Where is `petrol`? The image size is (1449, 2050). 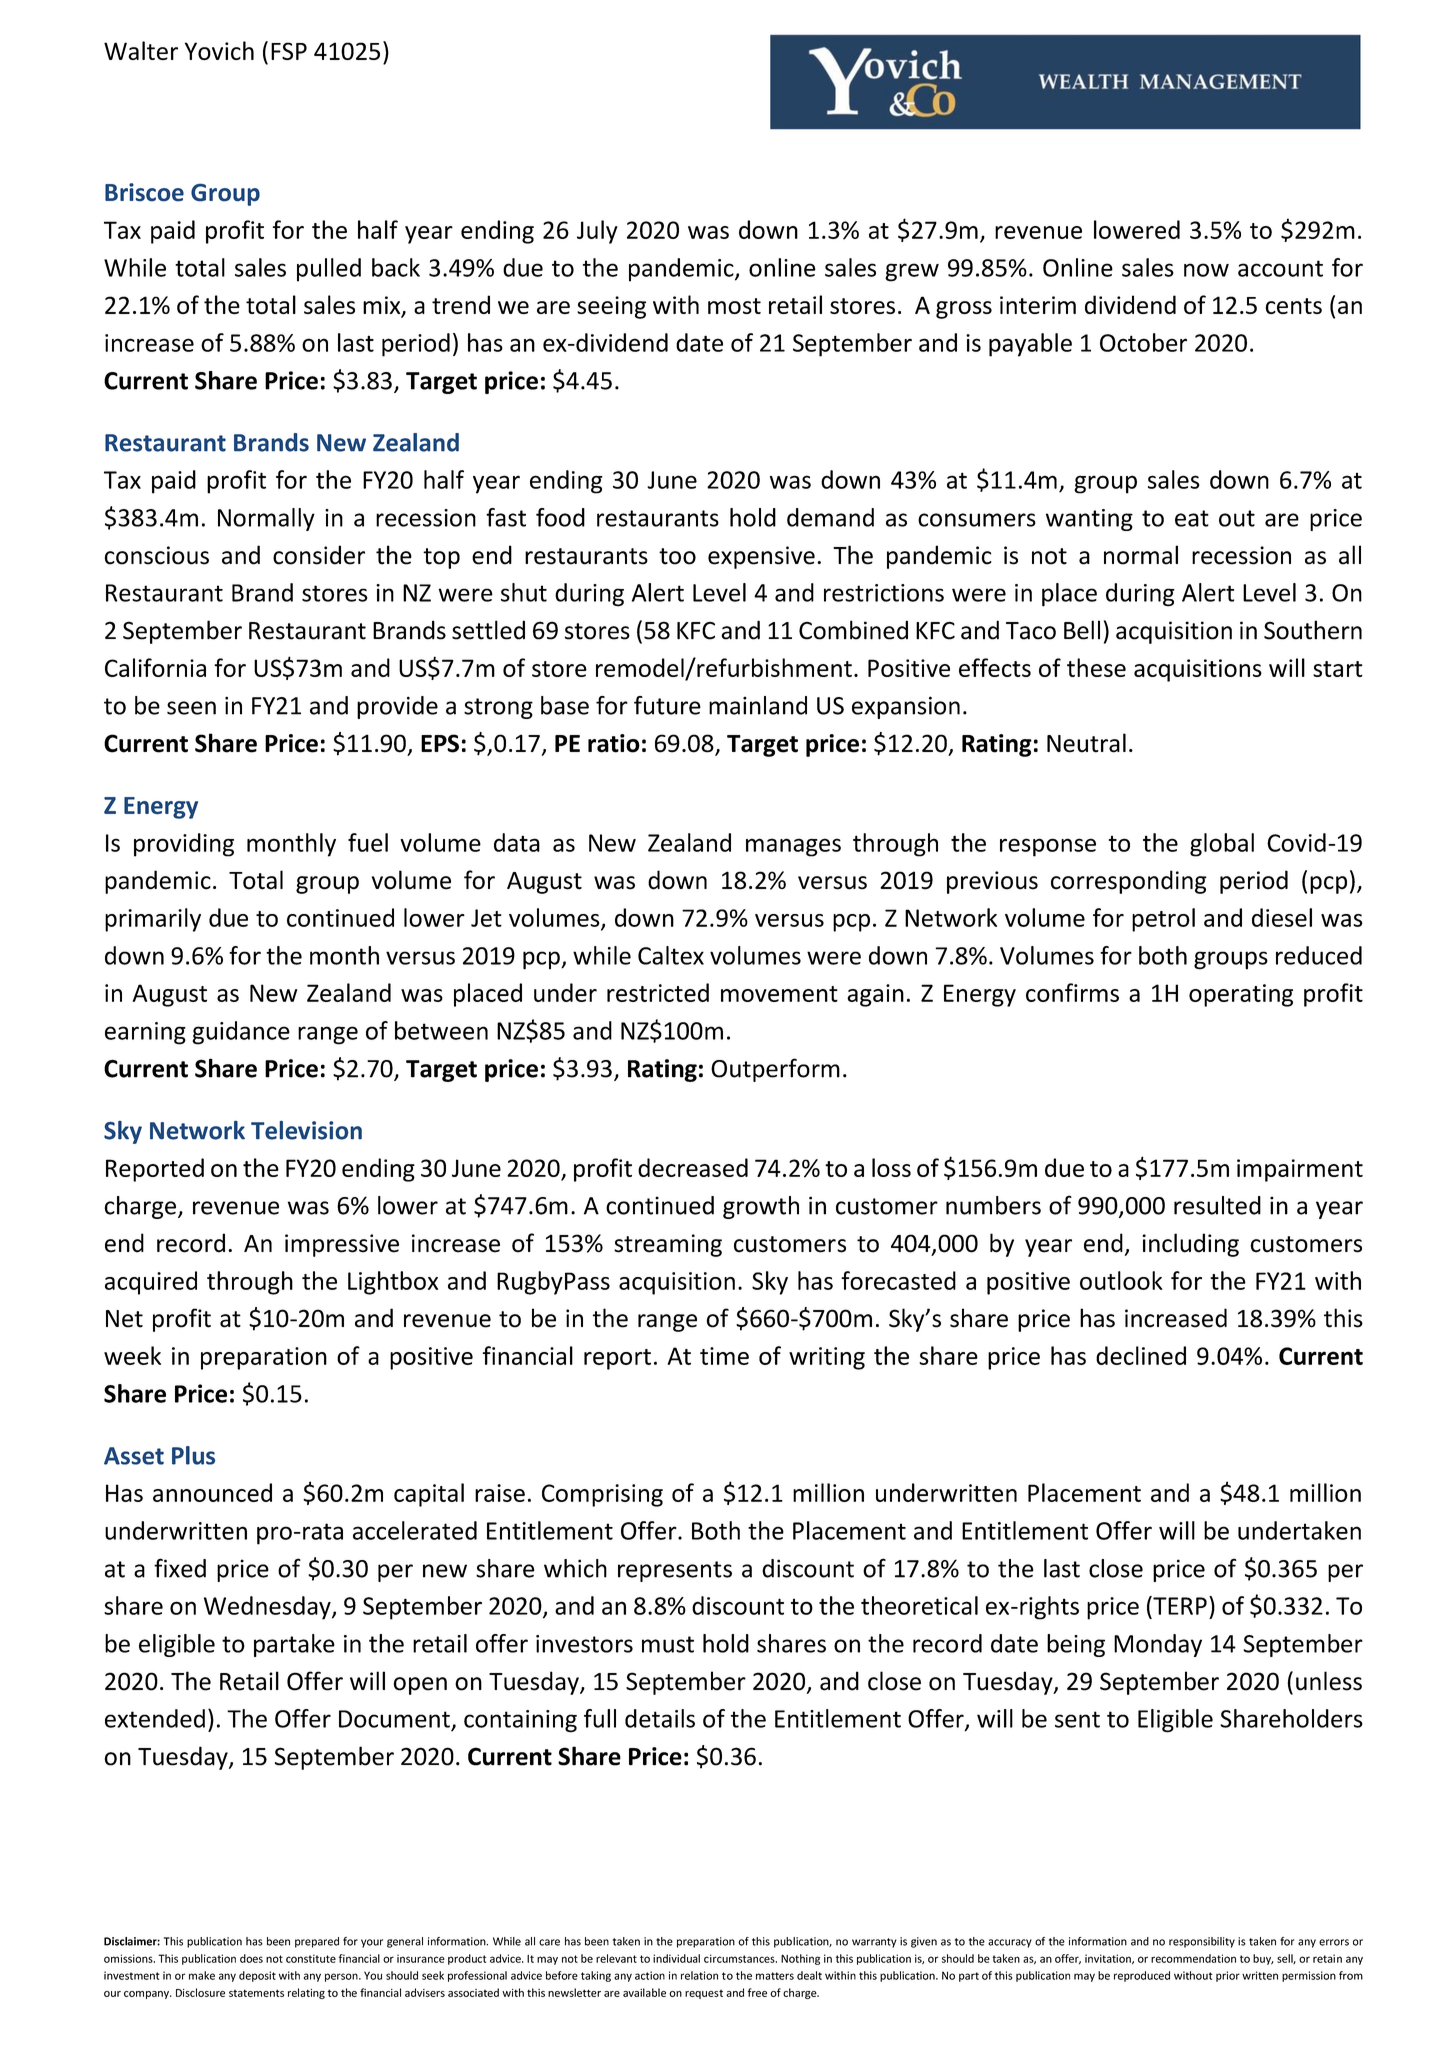 petrol is located at coordinates (1163, 920).
